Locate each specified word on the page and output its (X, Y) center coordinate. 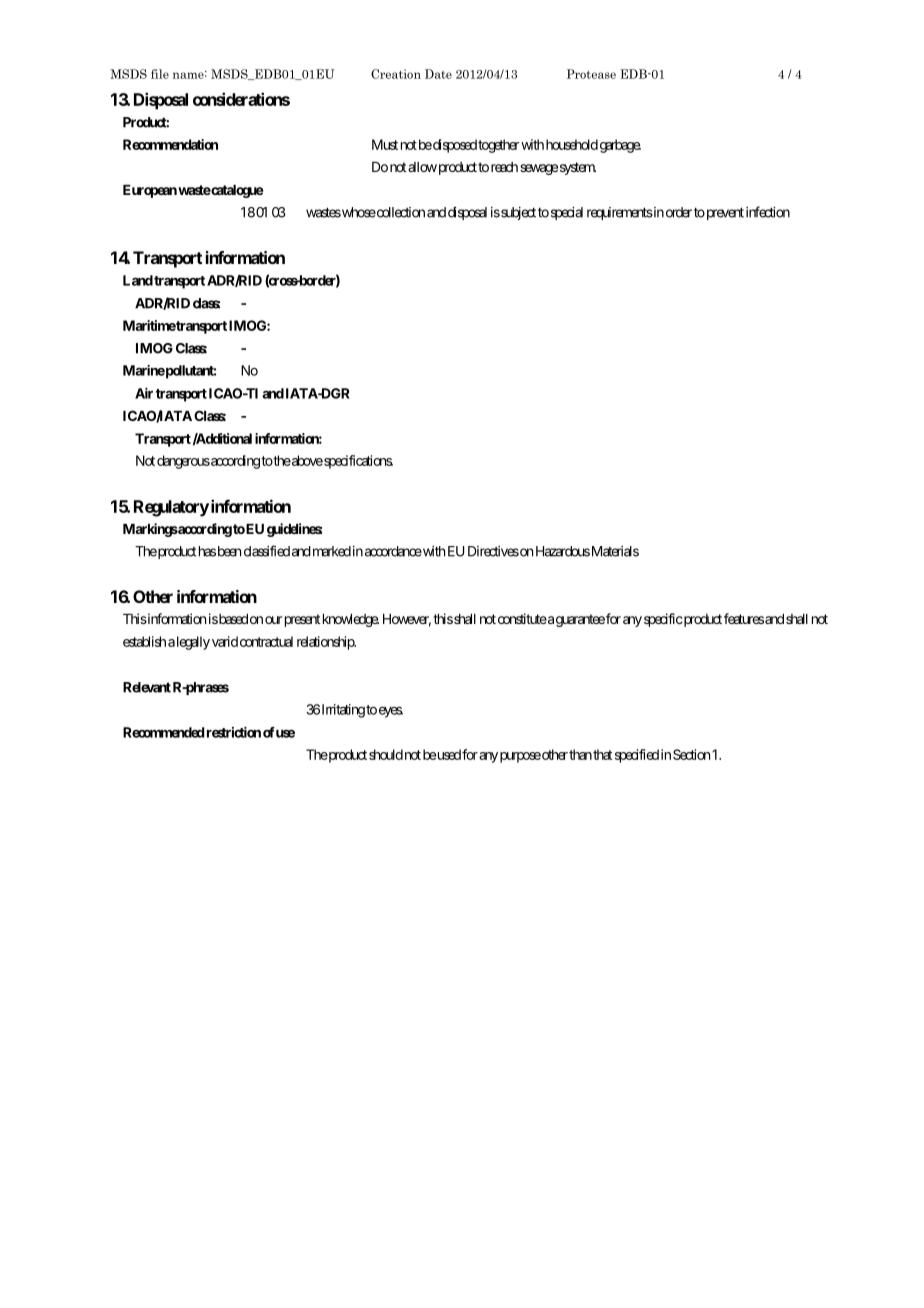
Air (144, 393)
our (273, 620)
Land (138, 280)
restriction (234, 732)
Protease (591, 74)
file (160, 74)
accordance (393, 551)
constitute (522, 618)
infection (768, 212)
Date (438, 74)
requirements (620, 213)
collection (400, 212)
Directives (493, 551)
